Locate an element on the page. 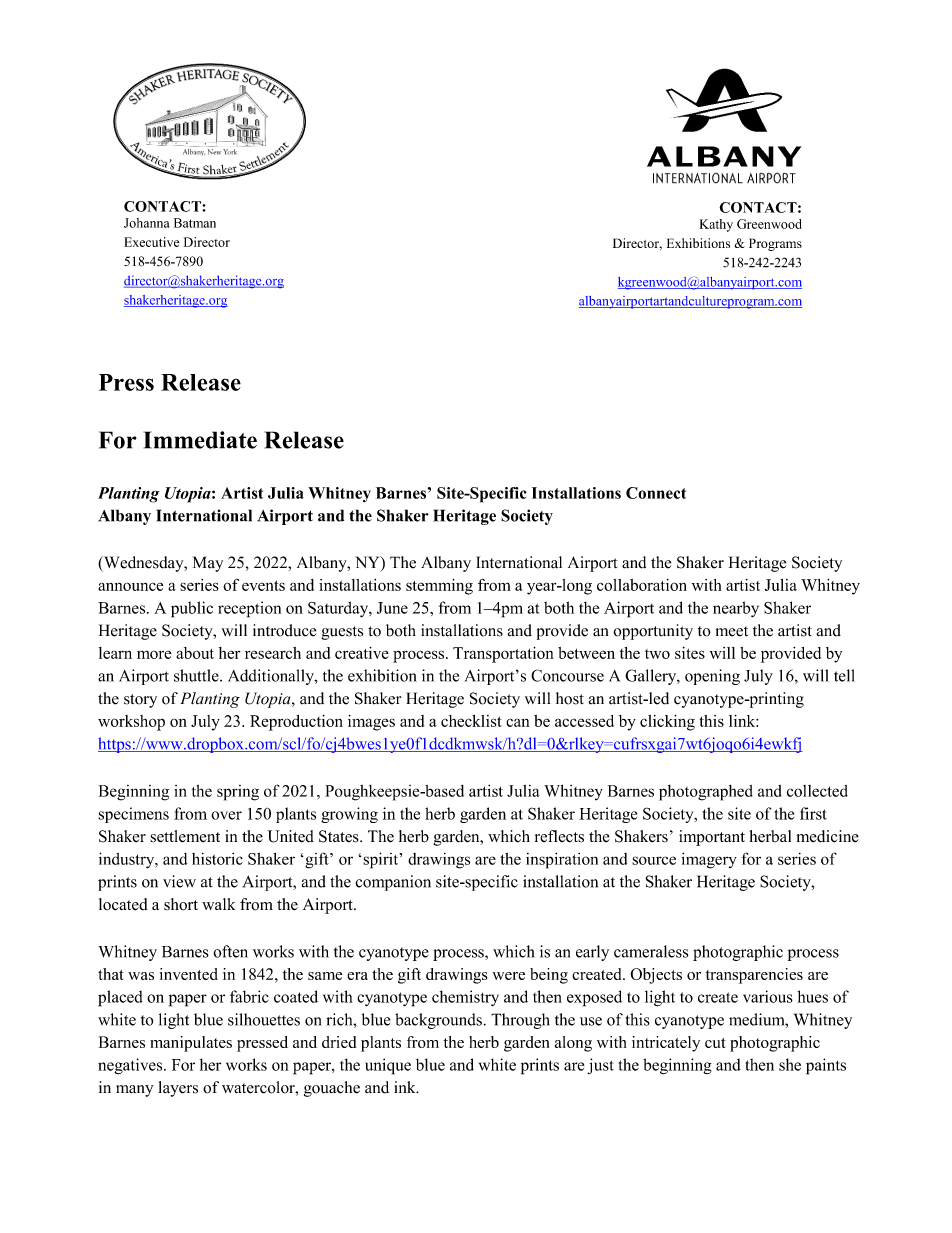 Image resolution: width=952 pixels, height=1233 pixels. Transportation is located at coordinates (503, 654).
